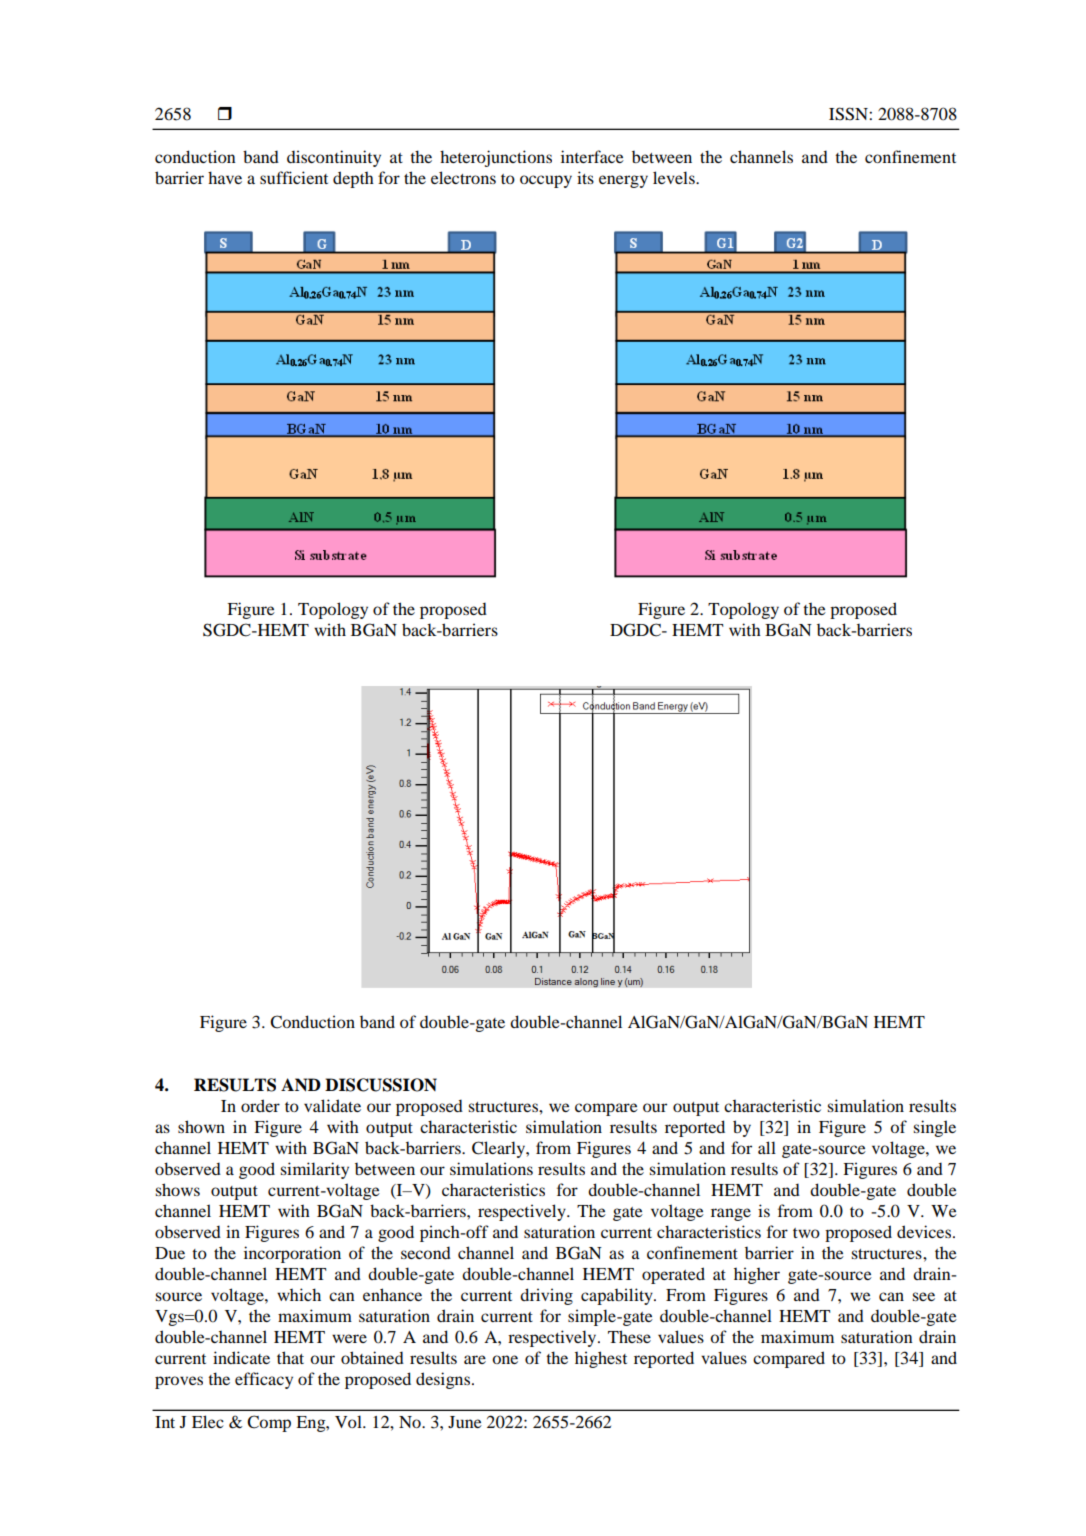 Image resolution: width=1086 pixels, height=1536 pixels. What do you see at coordinates (294, 177) in the page?
I see `sufficient` at bounding box center [294, 177].
